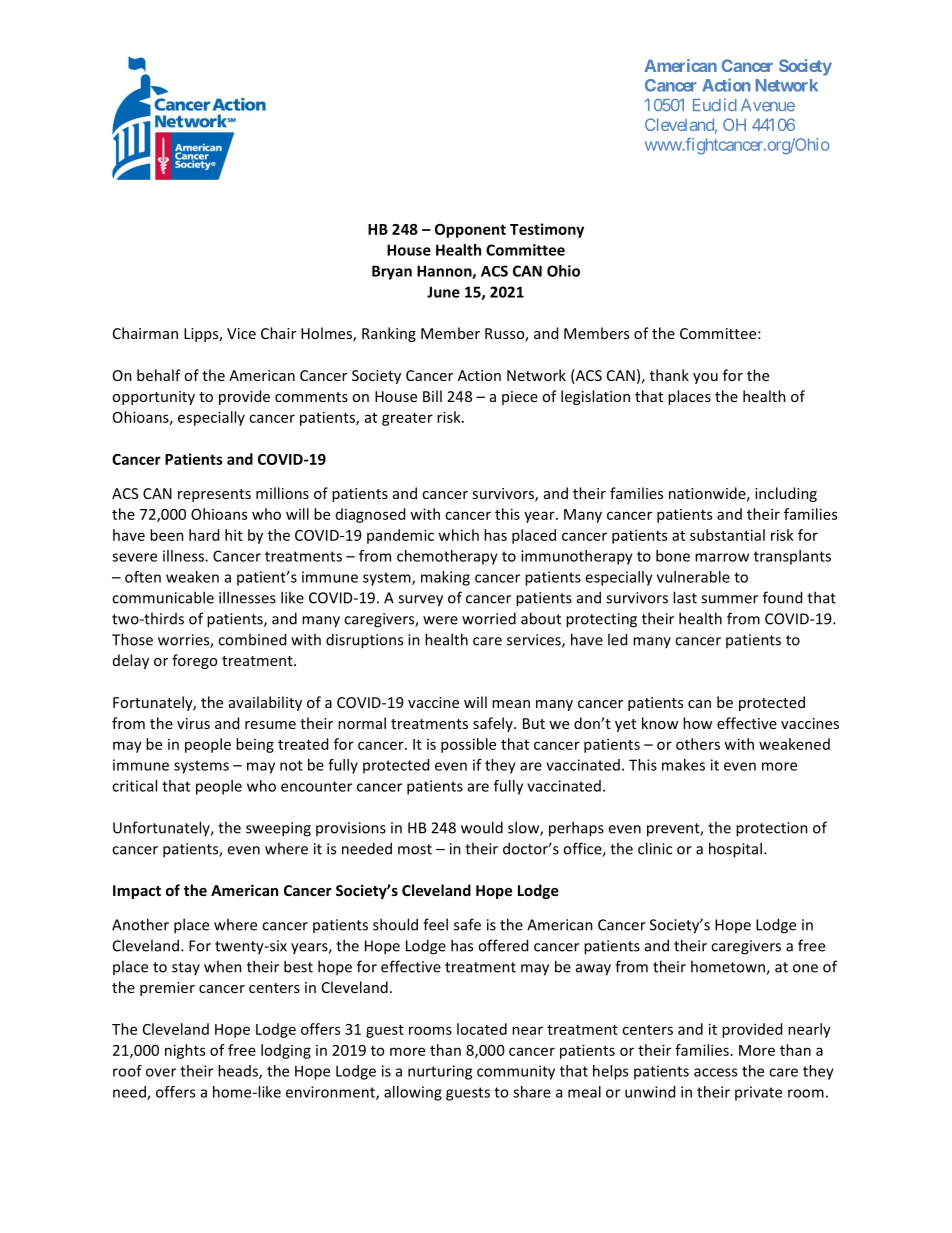  I want to click on summer, so click(729, 599).
